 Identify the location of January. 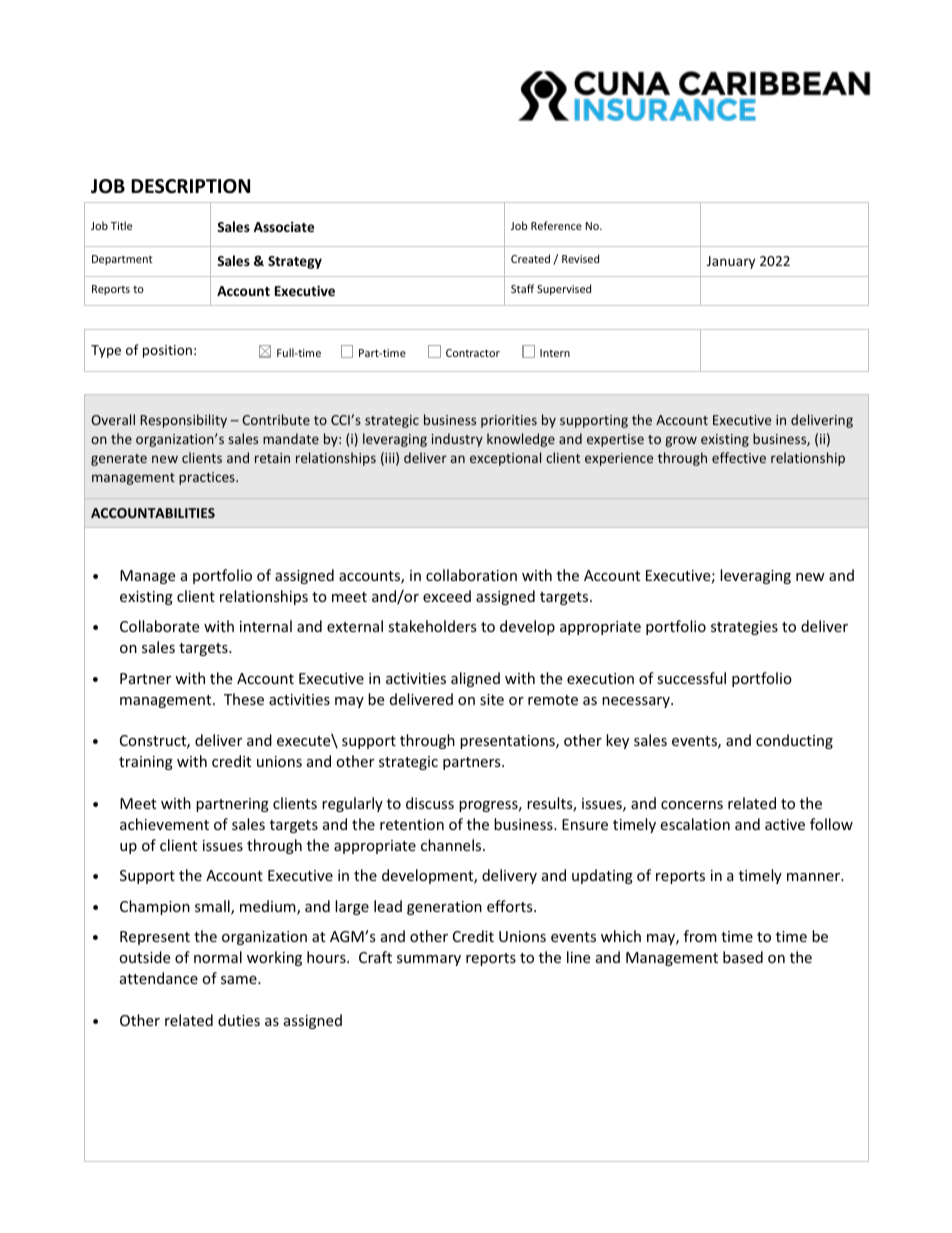
(731, 262).
